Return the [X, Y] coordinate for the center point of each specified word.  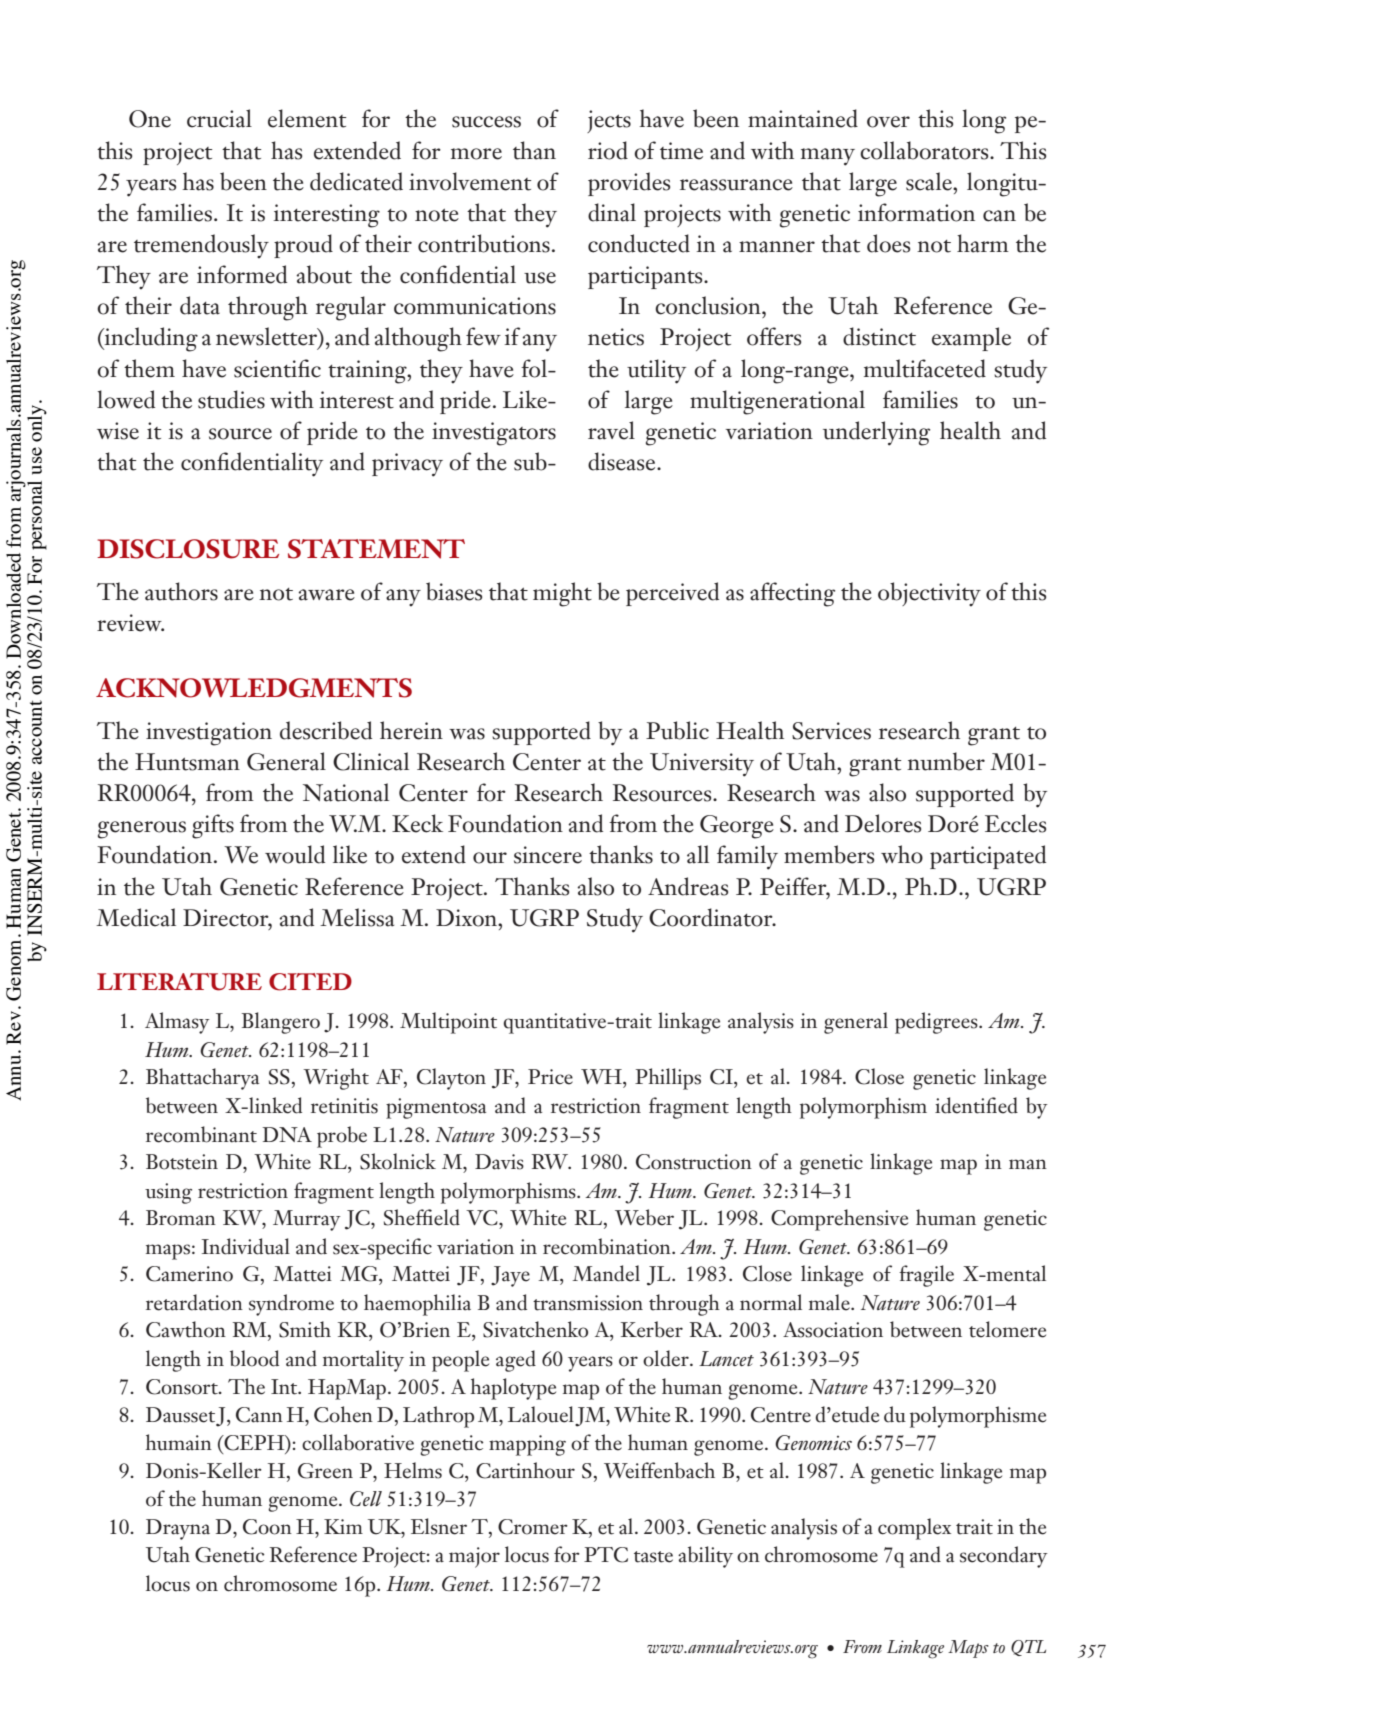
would [295, 854]
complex [914, 1529]
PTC [606, 1555]
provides [629, 184]
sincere [548, 855]
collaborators [925, 150]
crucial [219, 118]
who [902, 854]
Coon [267, 1527]
